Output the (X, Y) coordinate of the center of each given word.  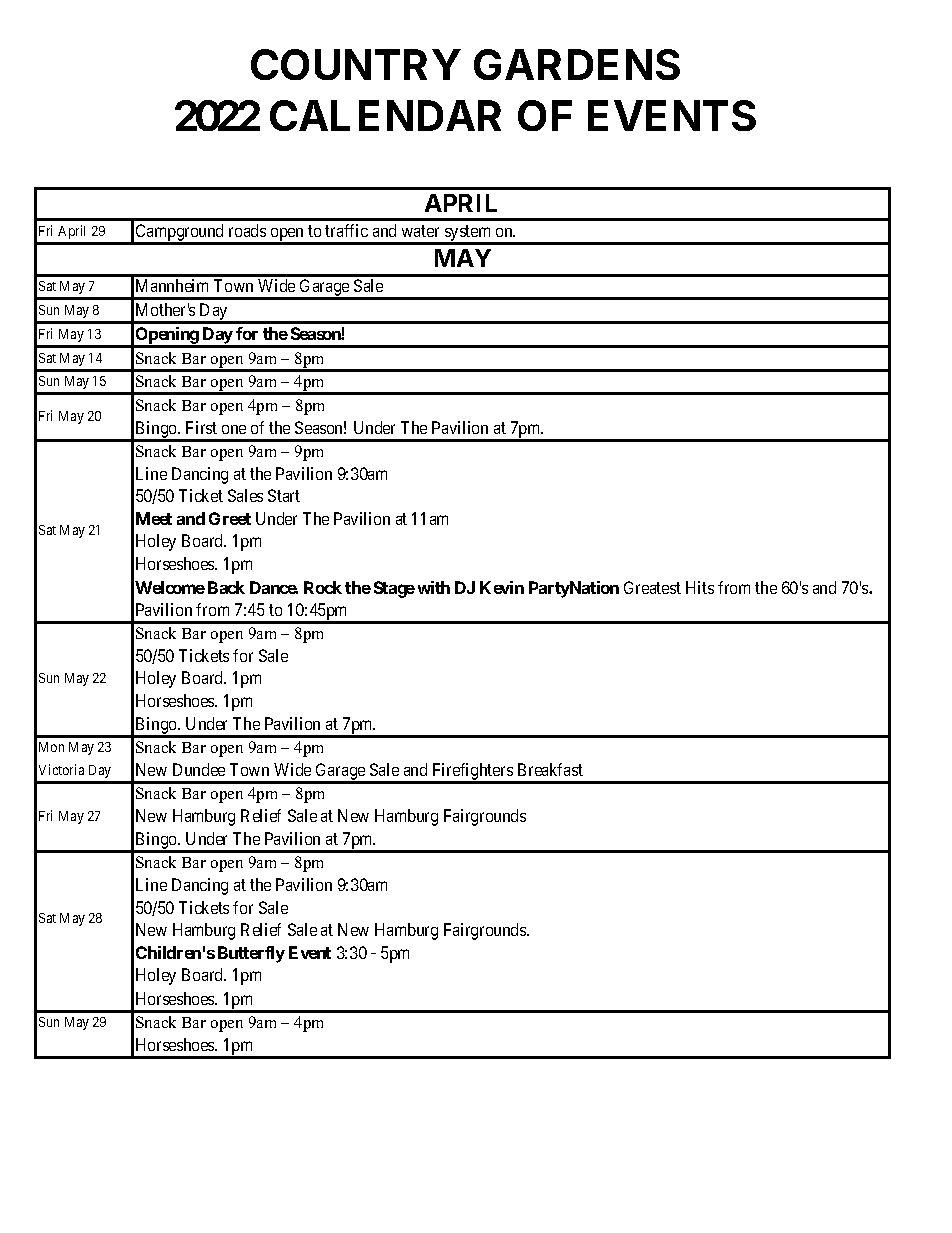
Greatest (652, 587)
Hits (700, 587)
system (468, 234)
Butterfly (251, 954)
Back (226, 587)
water (420, 231)
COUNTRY (356, 64)
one (234, 429)
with (434, 587)
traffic (346, 230)
